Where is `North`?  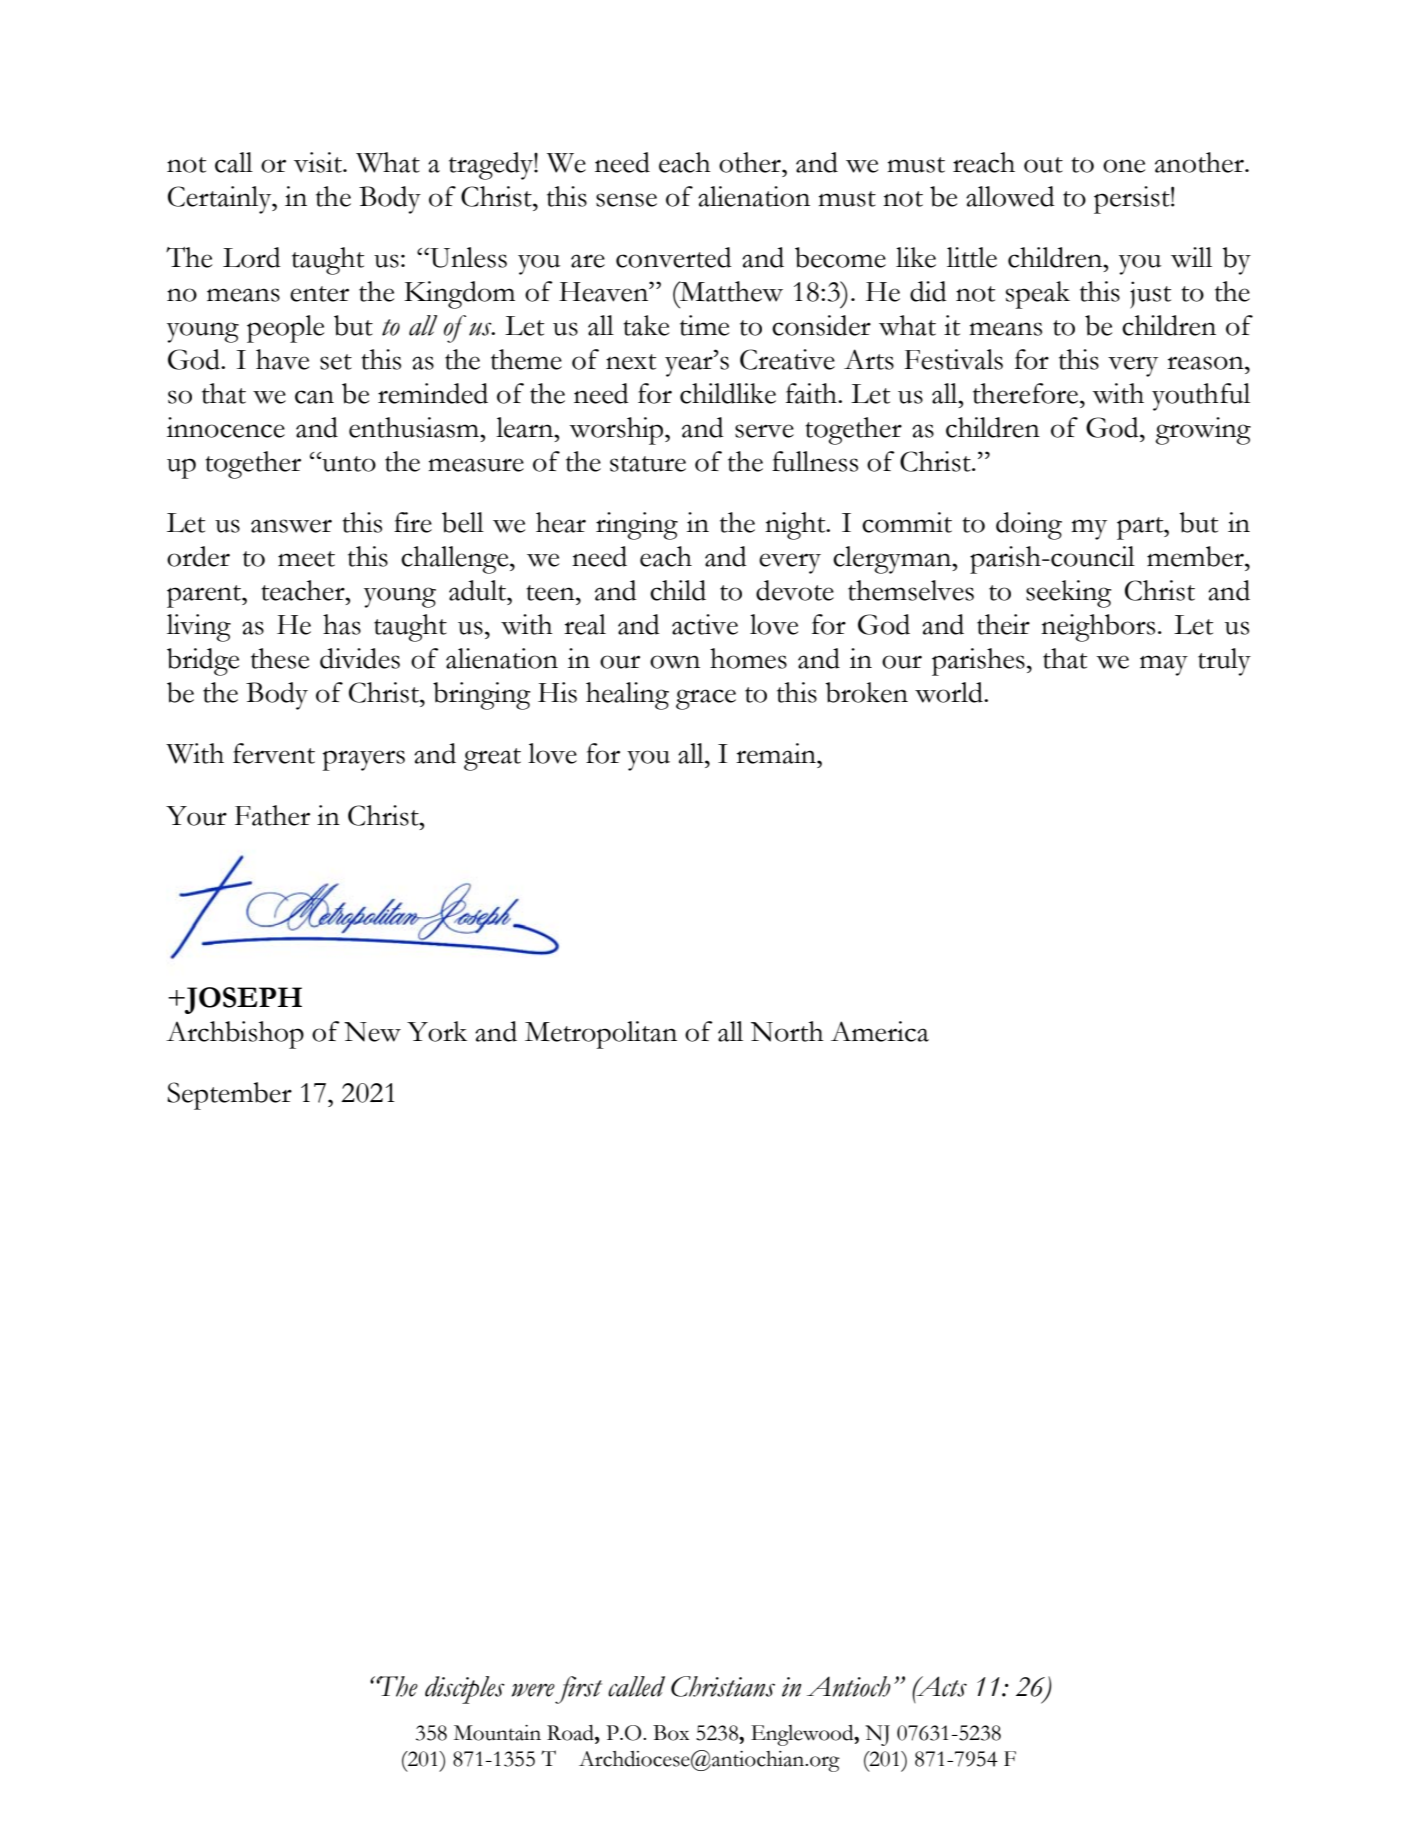 North is located at coordinates (787, 1031).
